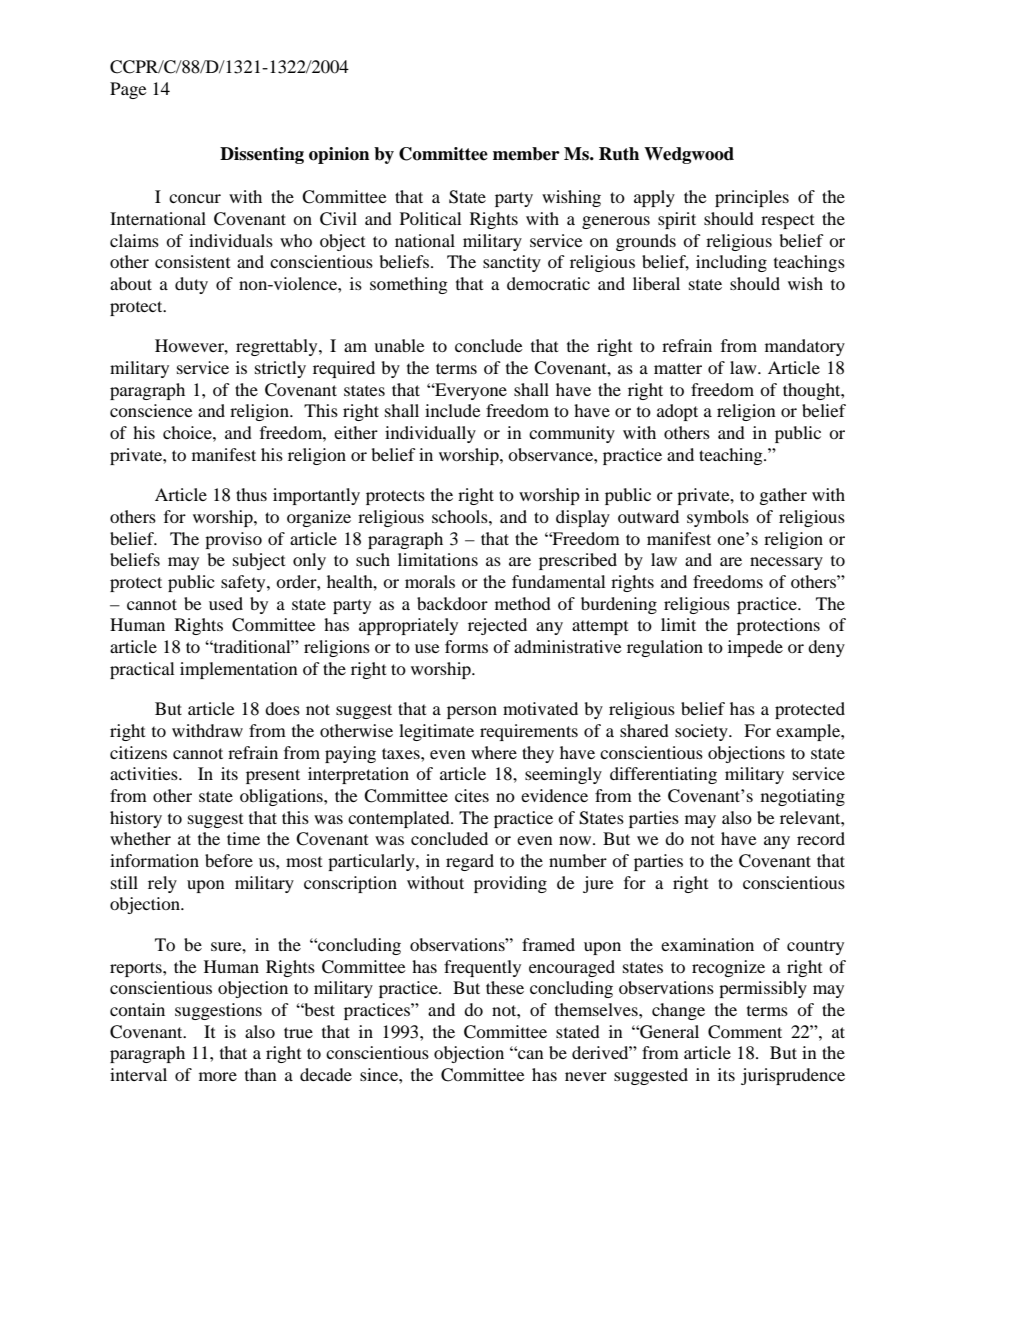  I want to click on Dissenting, so click(262, 155).
